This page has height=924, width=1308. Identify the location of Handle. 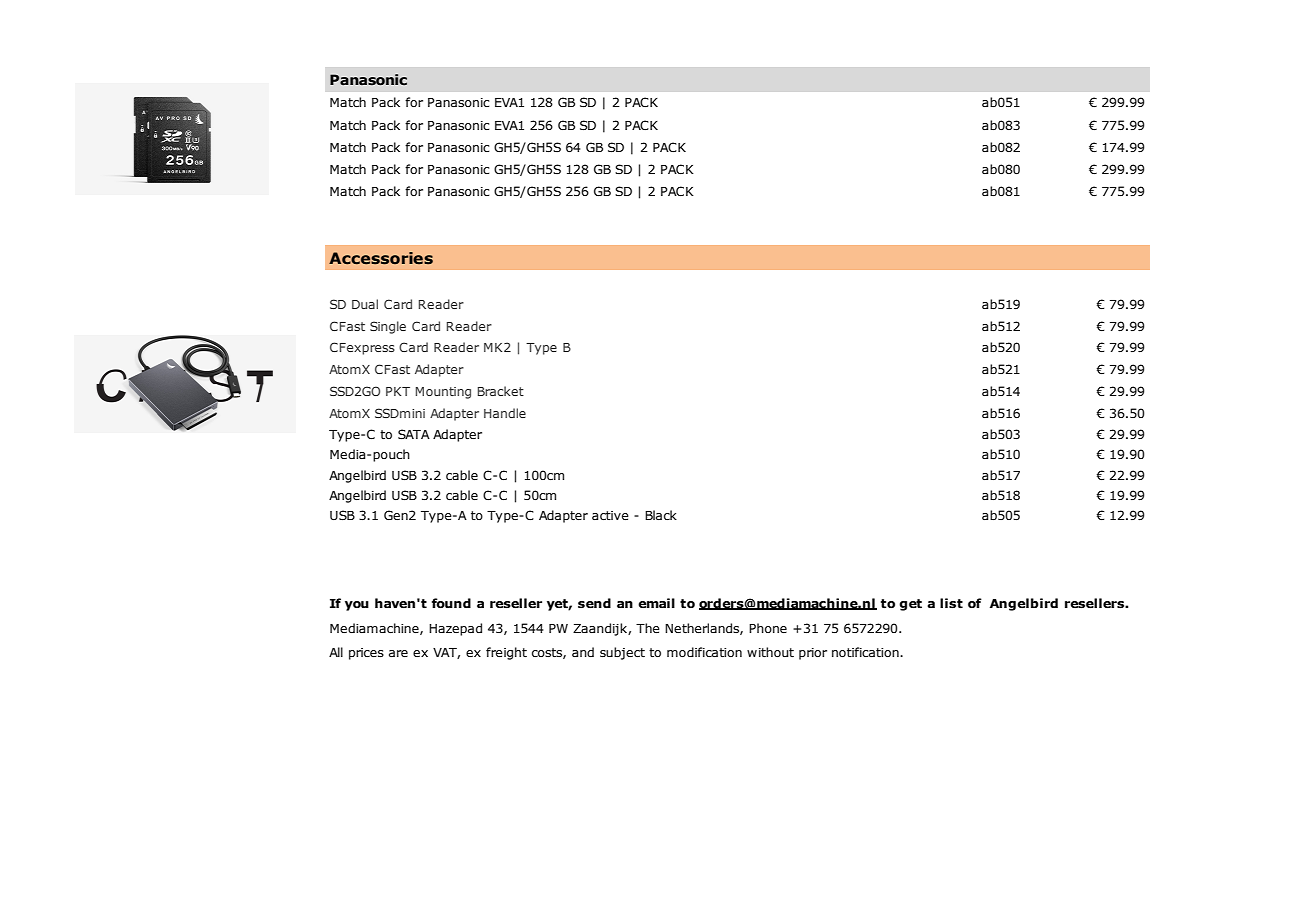
(505, 413).
